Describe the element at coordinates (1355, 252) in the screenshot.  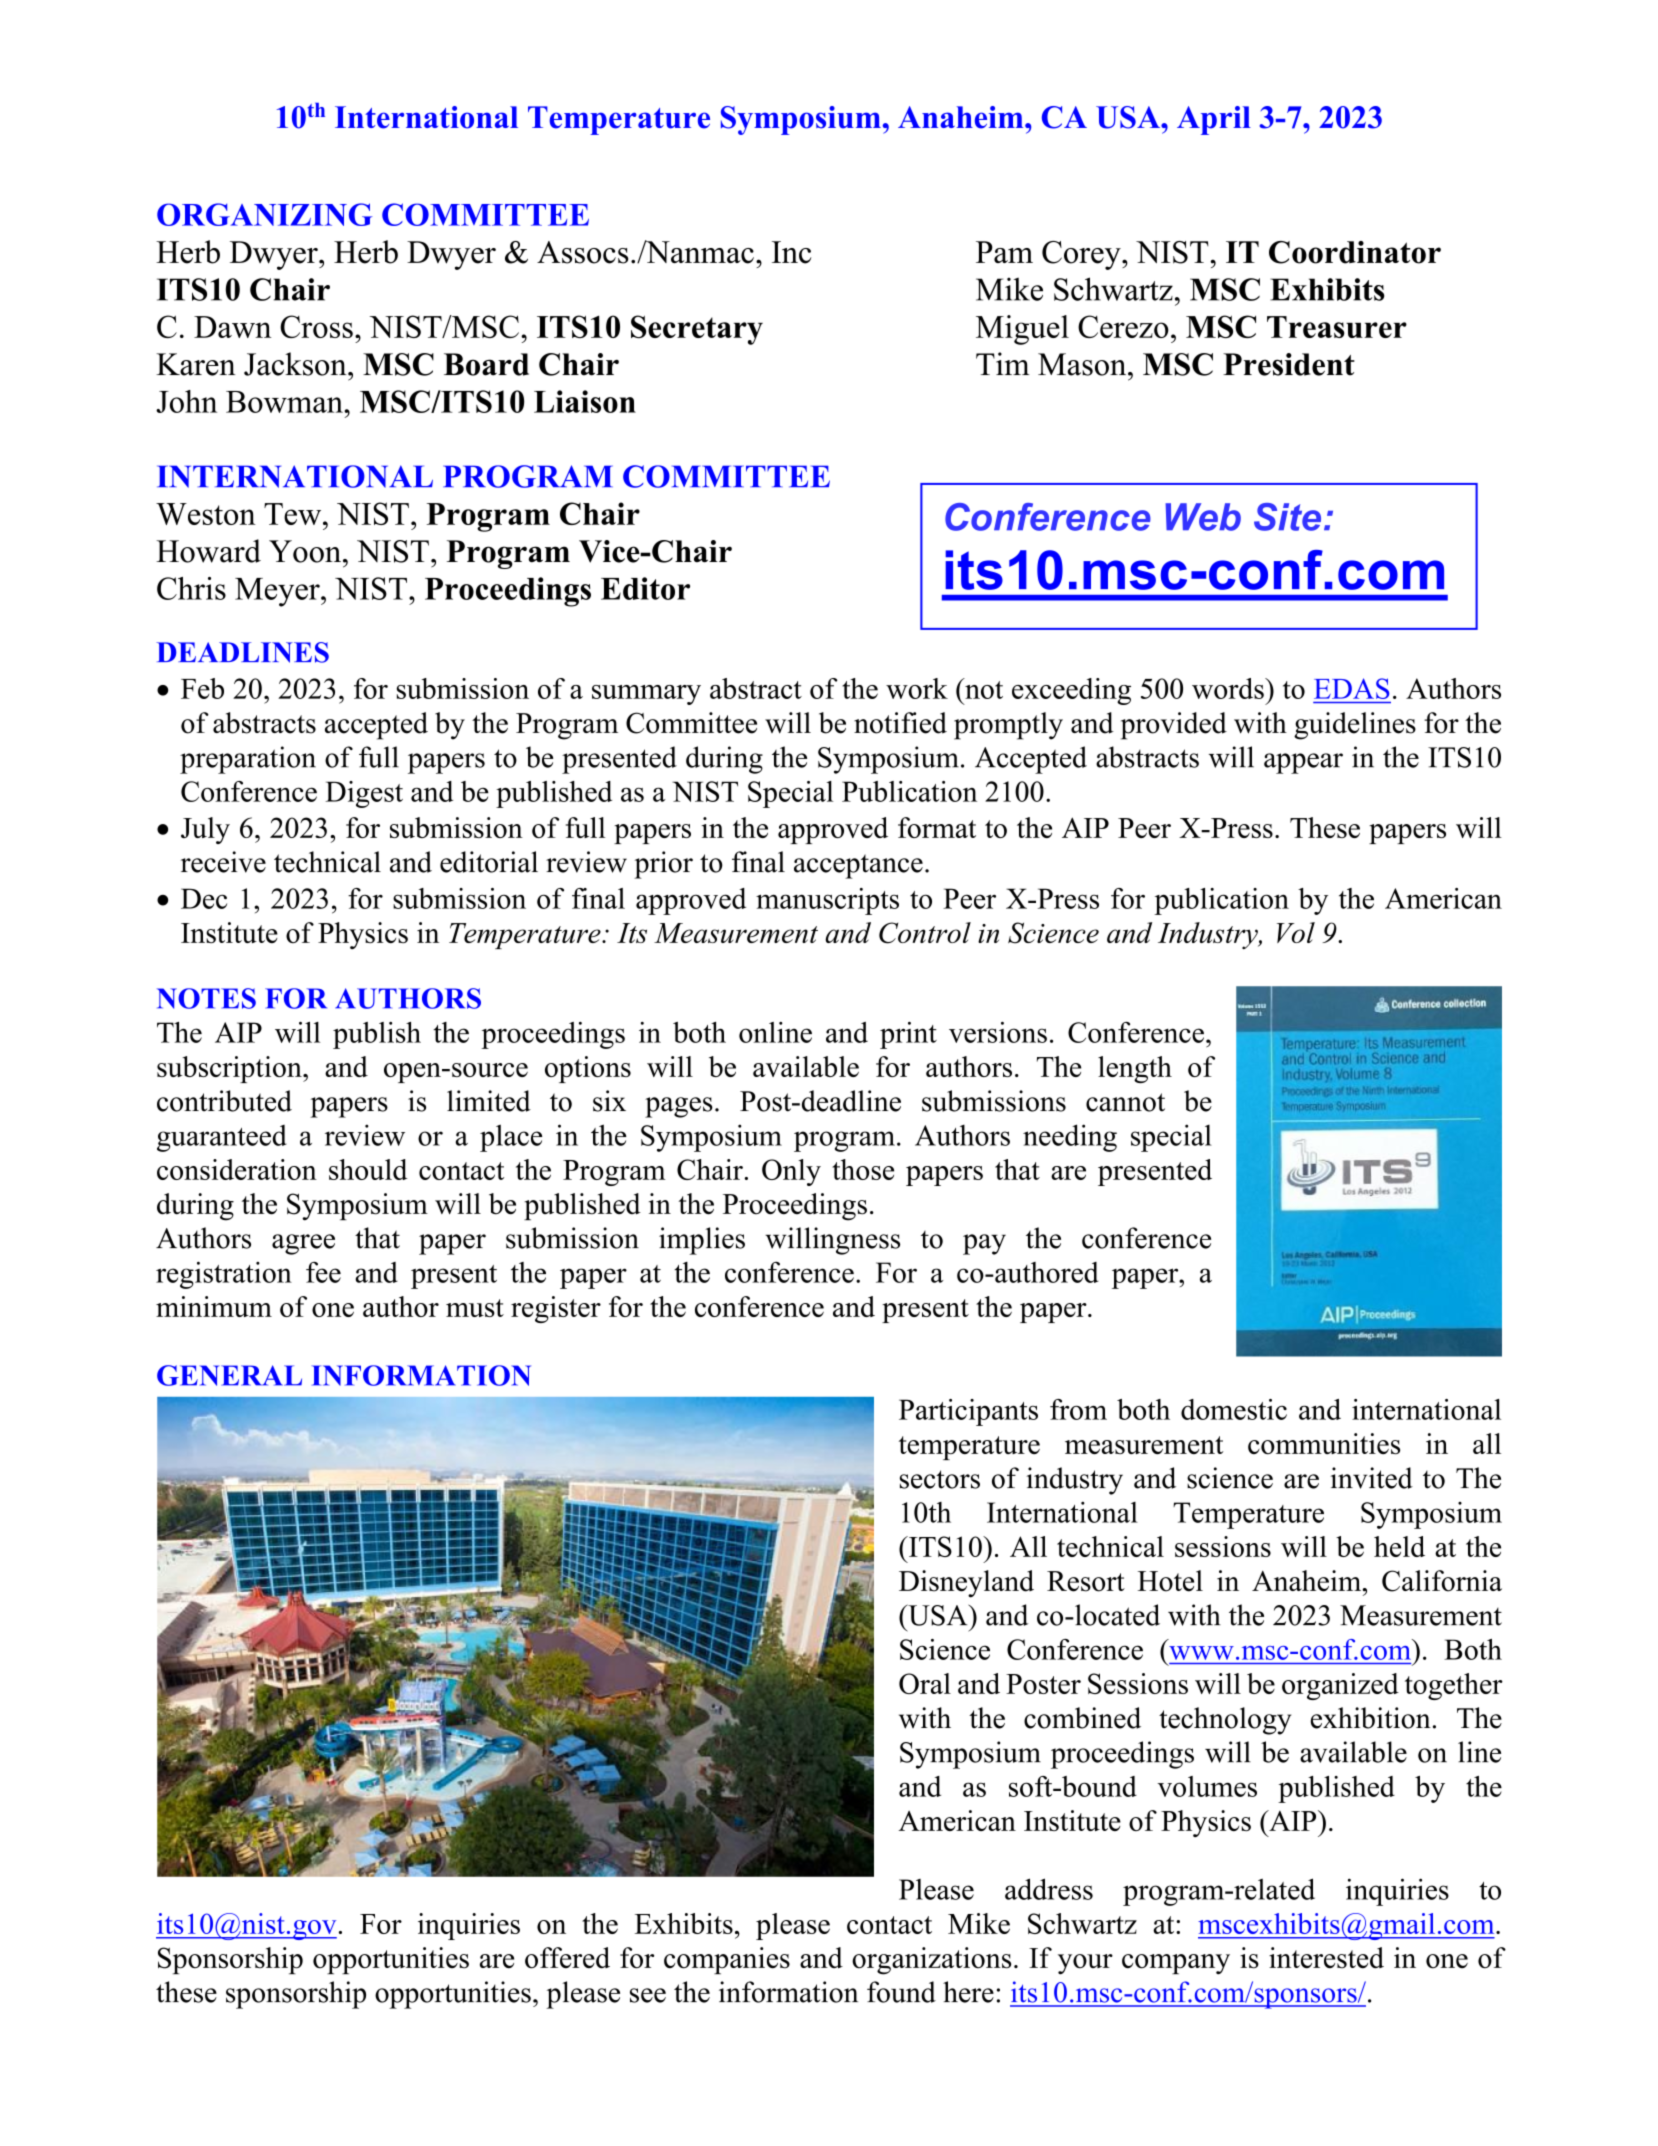
I see `Coordinator` at that location.
